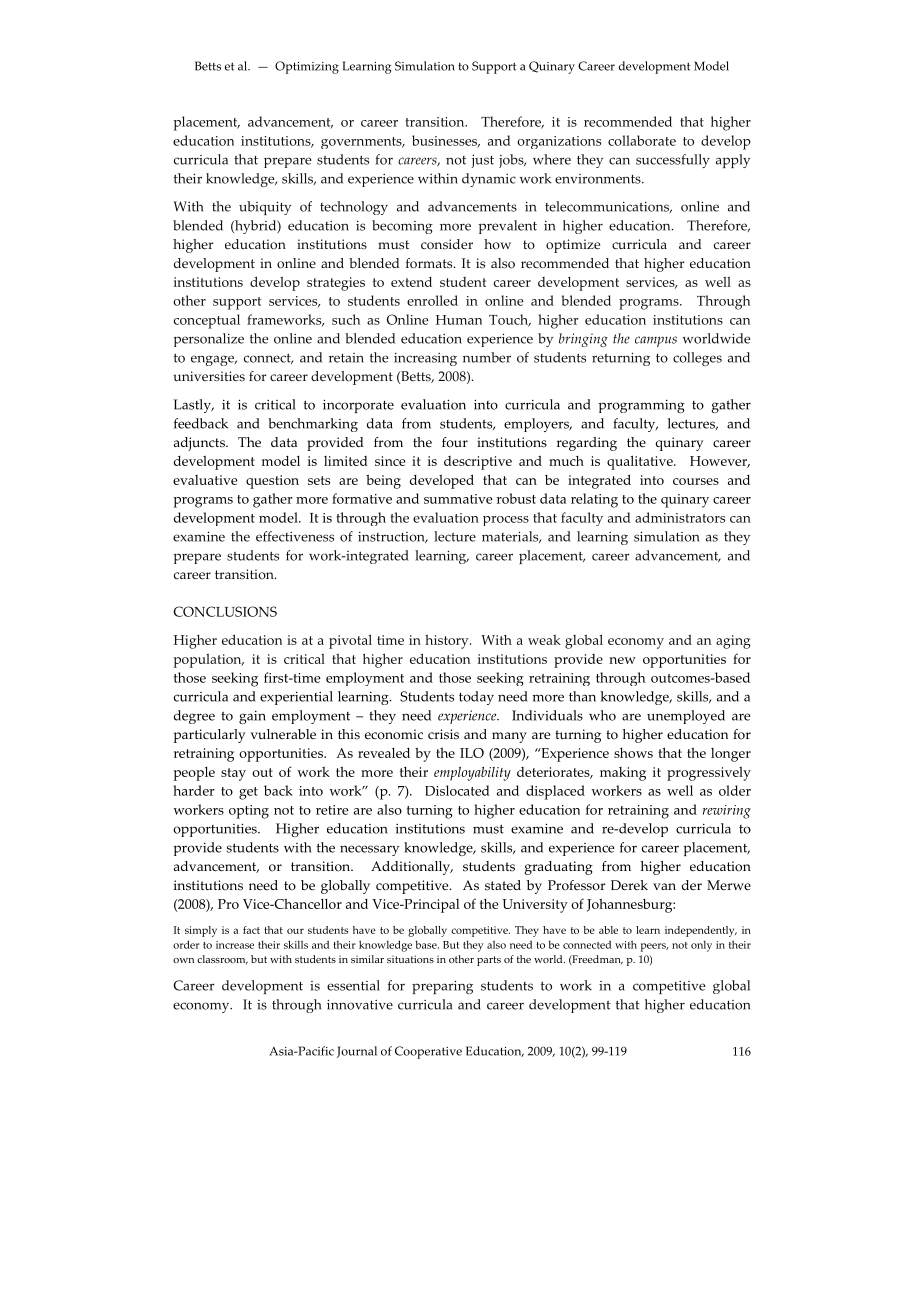  Describe the element at coordinates (641, 406) in the screenshot. I see `programming` at that location.
